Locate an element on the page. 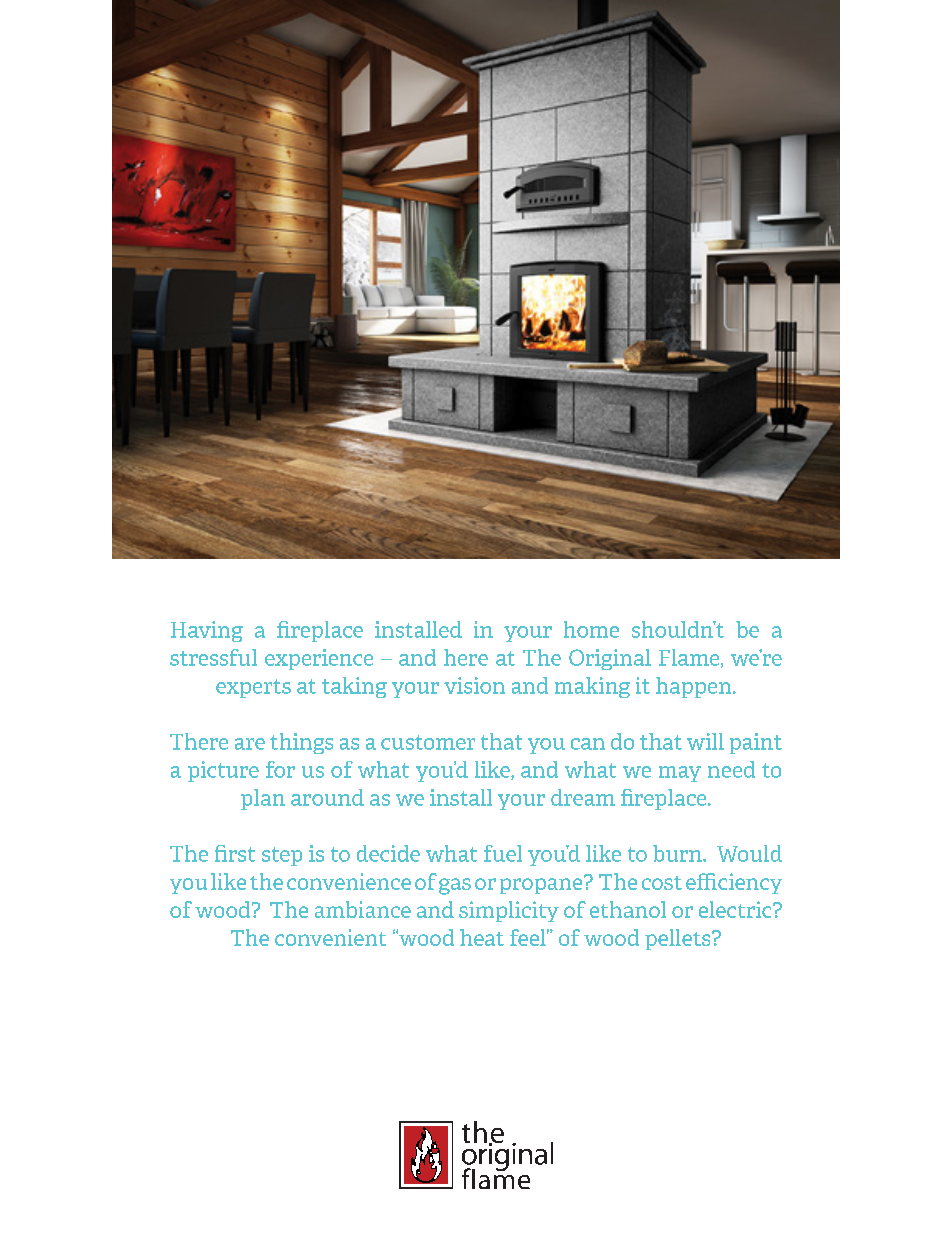  home is located at coordinates (591, 629).
